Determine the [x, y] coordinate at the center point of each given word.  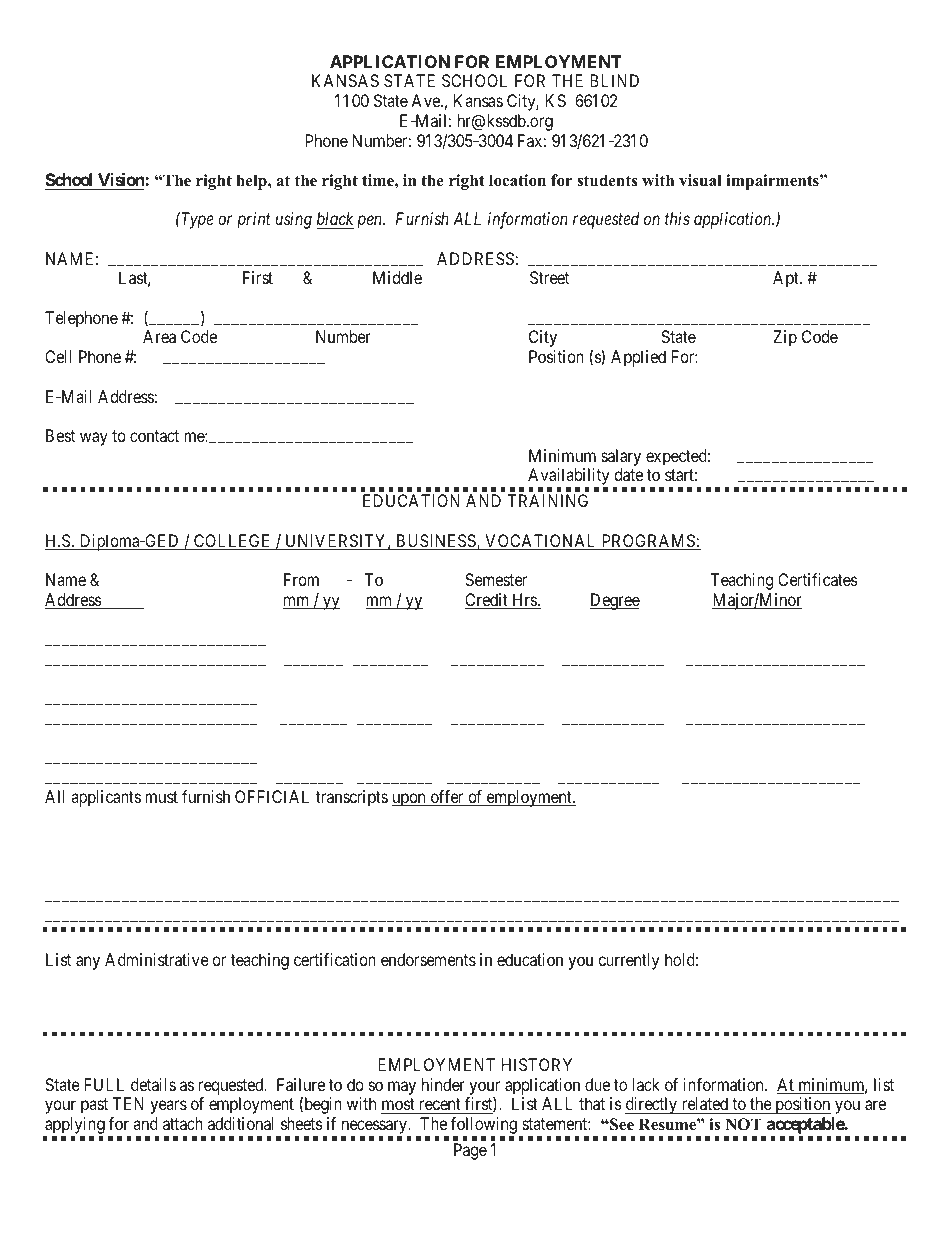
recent [439, 1106]
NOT [743, 1124]
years [168, 1107]
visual [700, 180]
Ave [426, 100]
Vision [122, 179]
